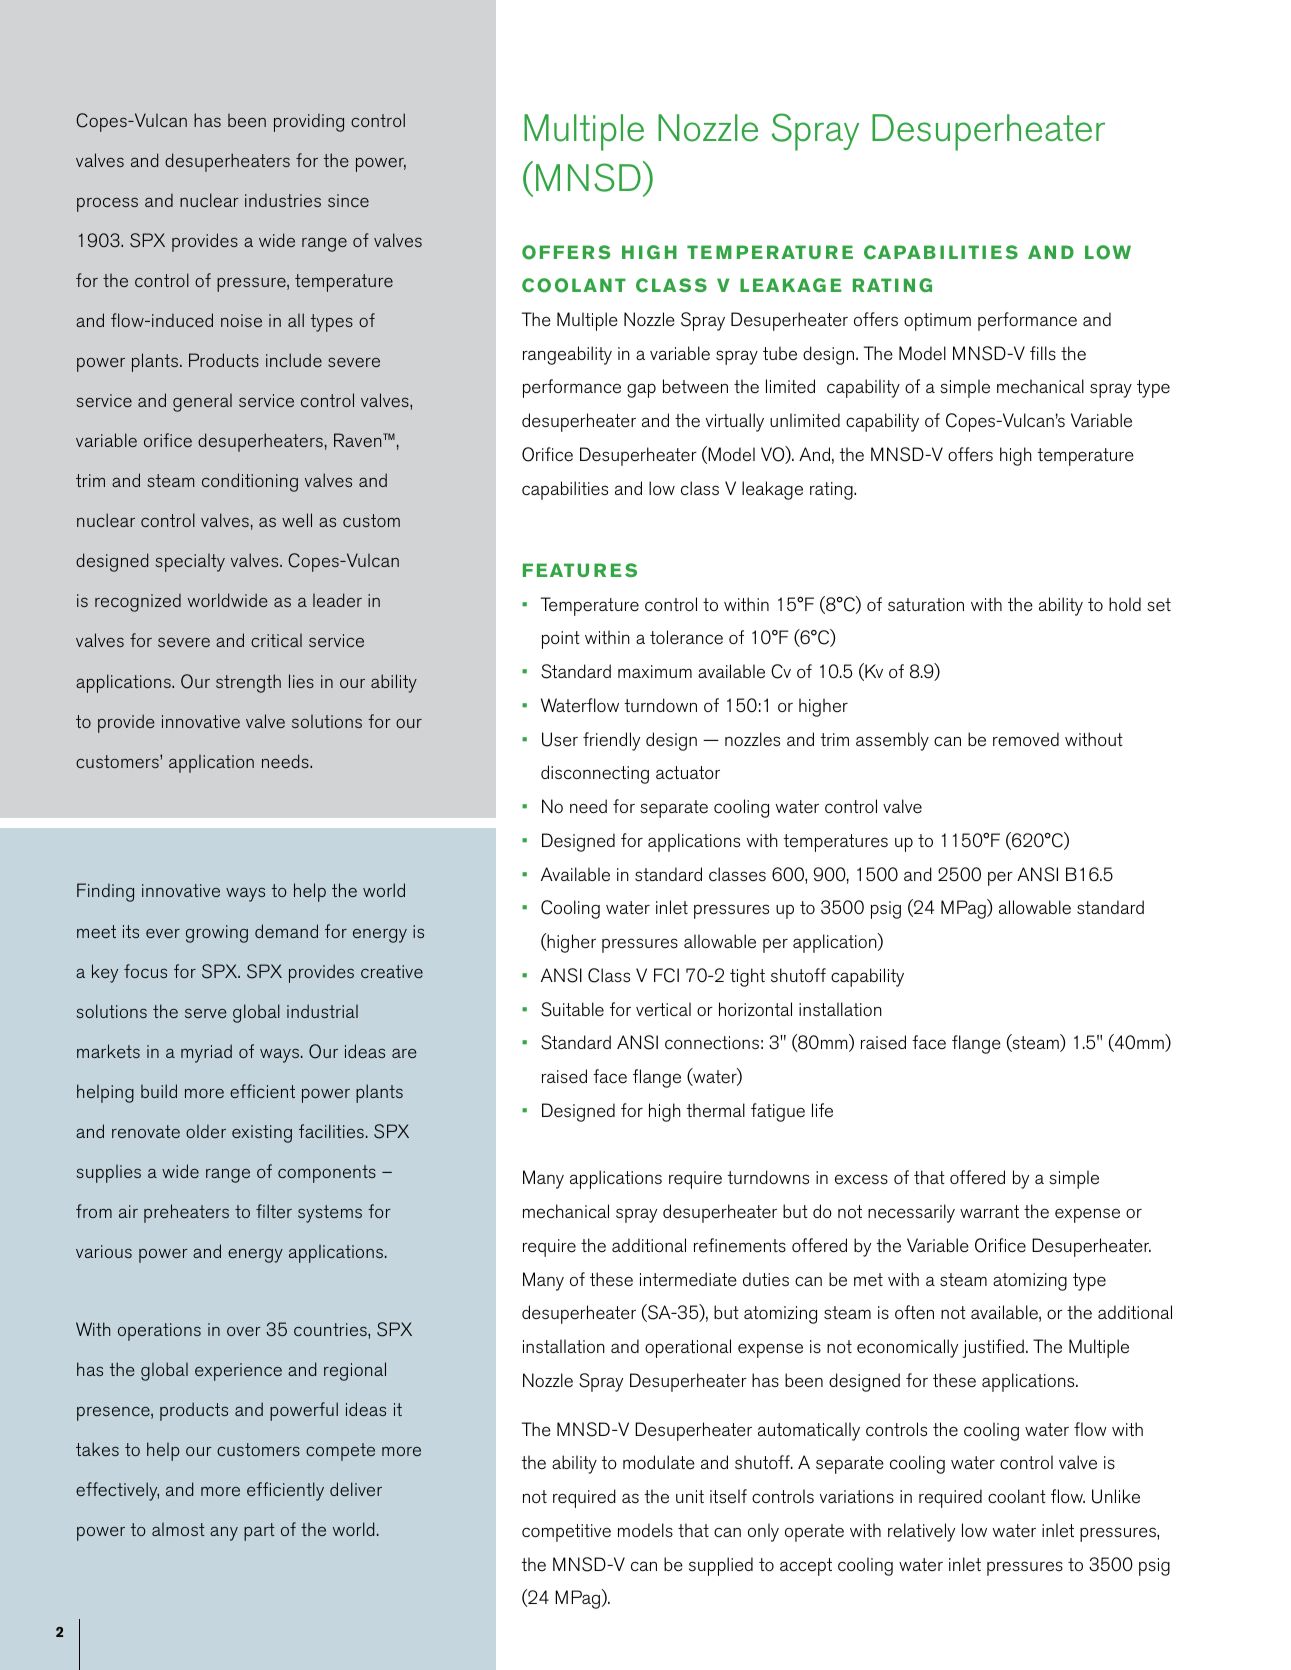 Image resolution: width=1291 pixels, height=1670 pixels. I want to click on myriad, so click(206, 1053).
